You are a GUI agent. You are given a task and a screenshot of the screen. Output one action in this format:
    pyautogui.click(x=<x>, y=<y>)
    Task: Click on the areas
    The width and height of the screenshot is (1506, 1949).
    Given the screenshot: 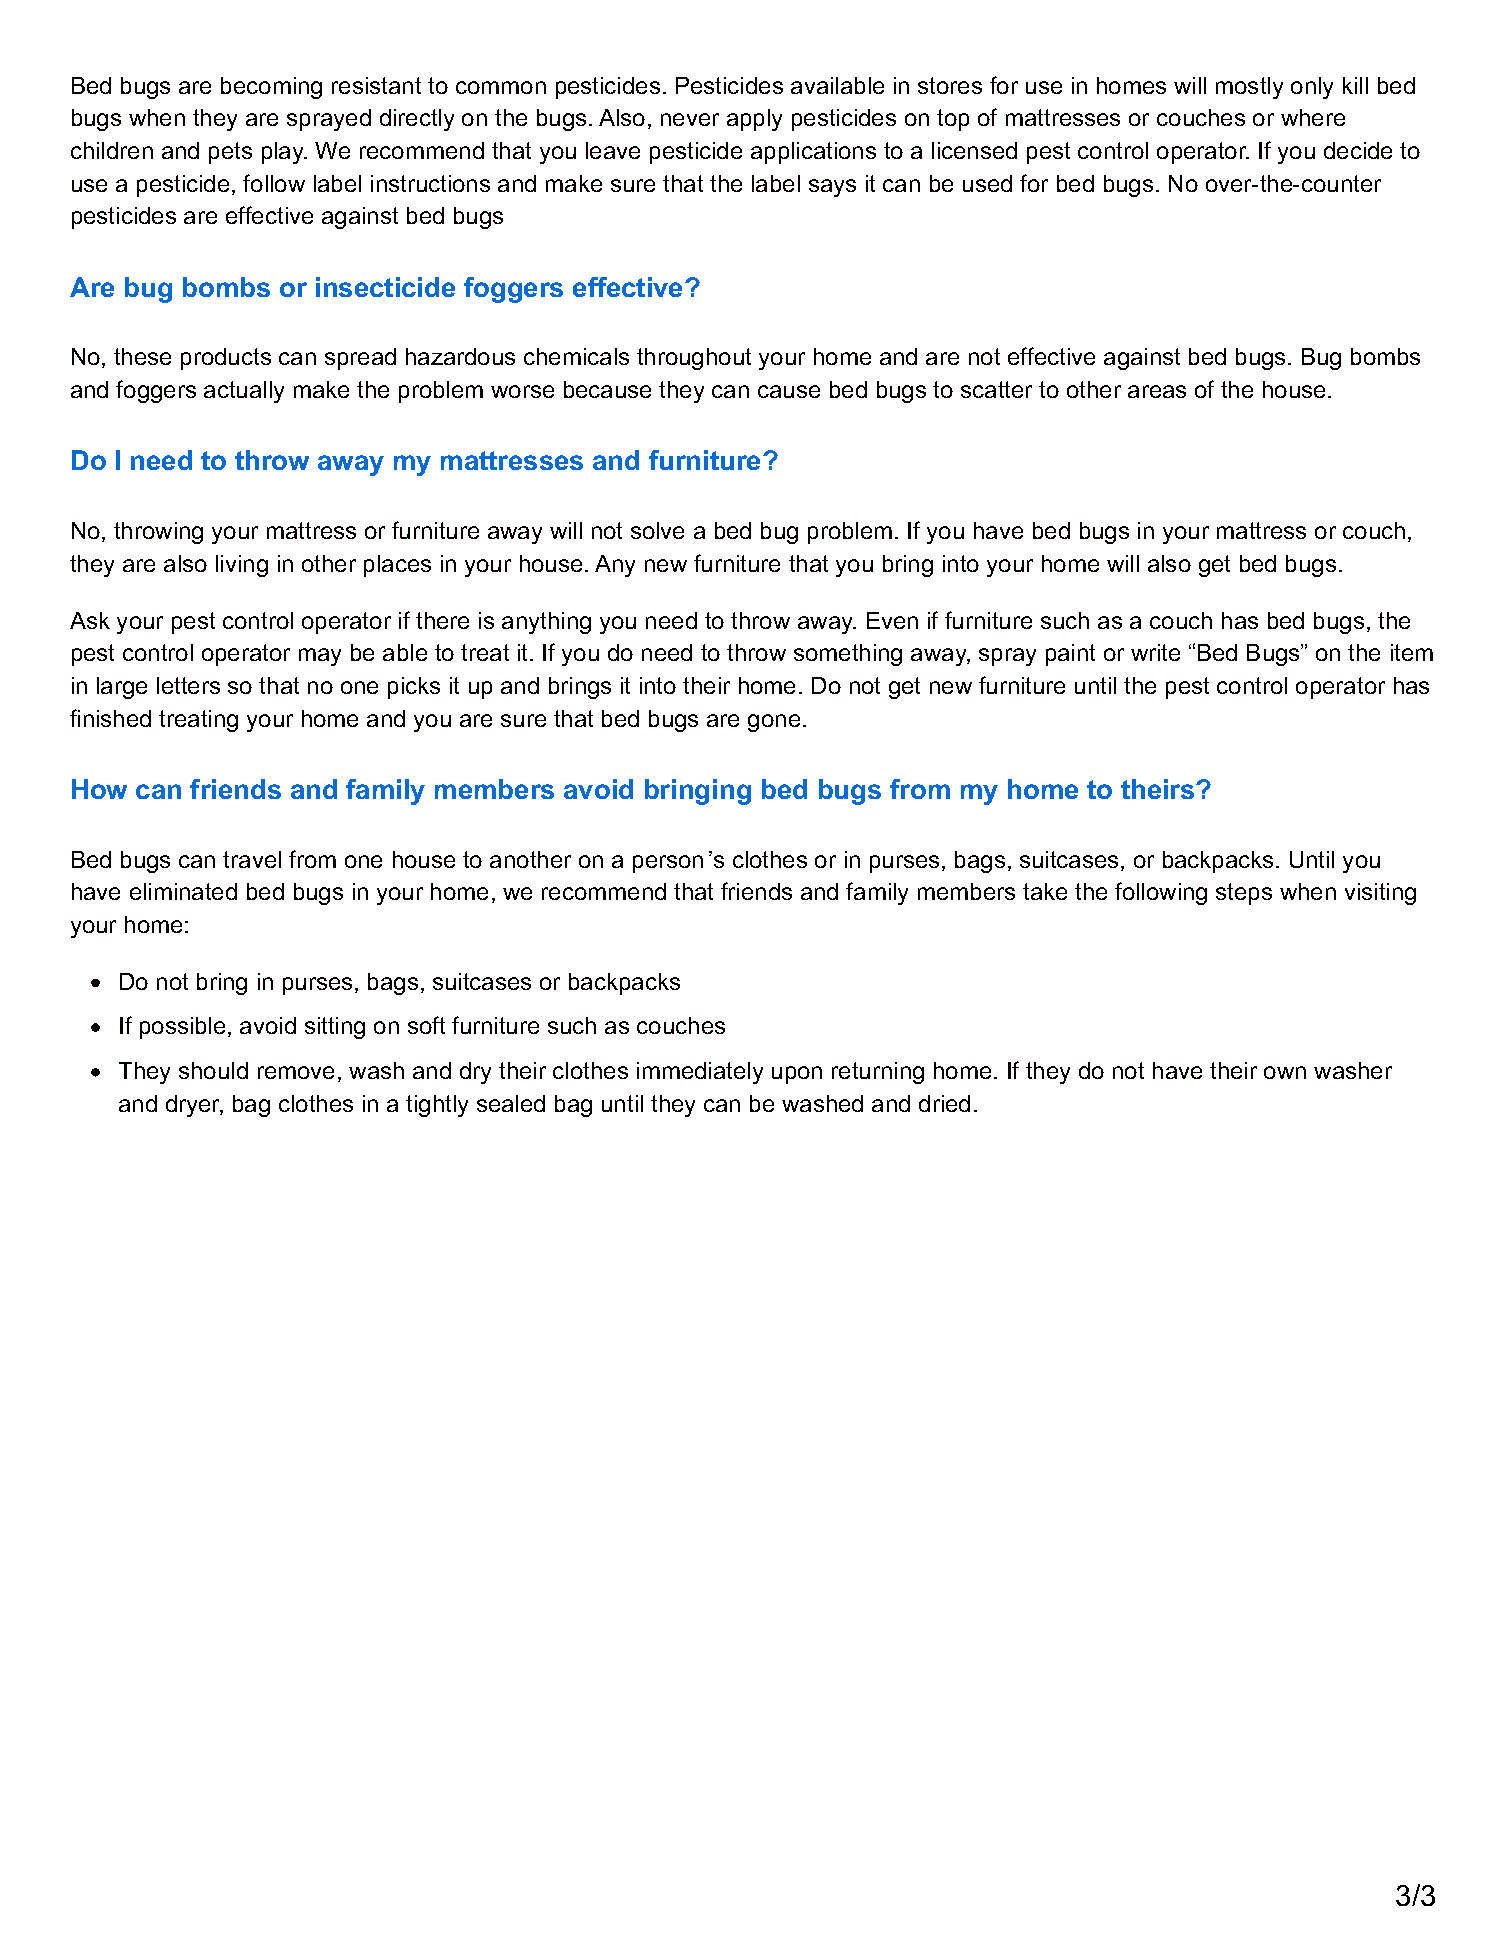 What is the action you would take?
    pyautogui.click(x=1157, y=391)
